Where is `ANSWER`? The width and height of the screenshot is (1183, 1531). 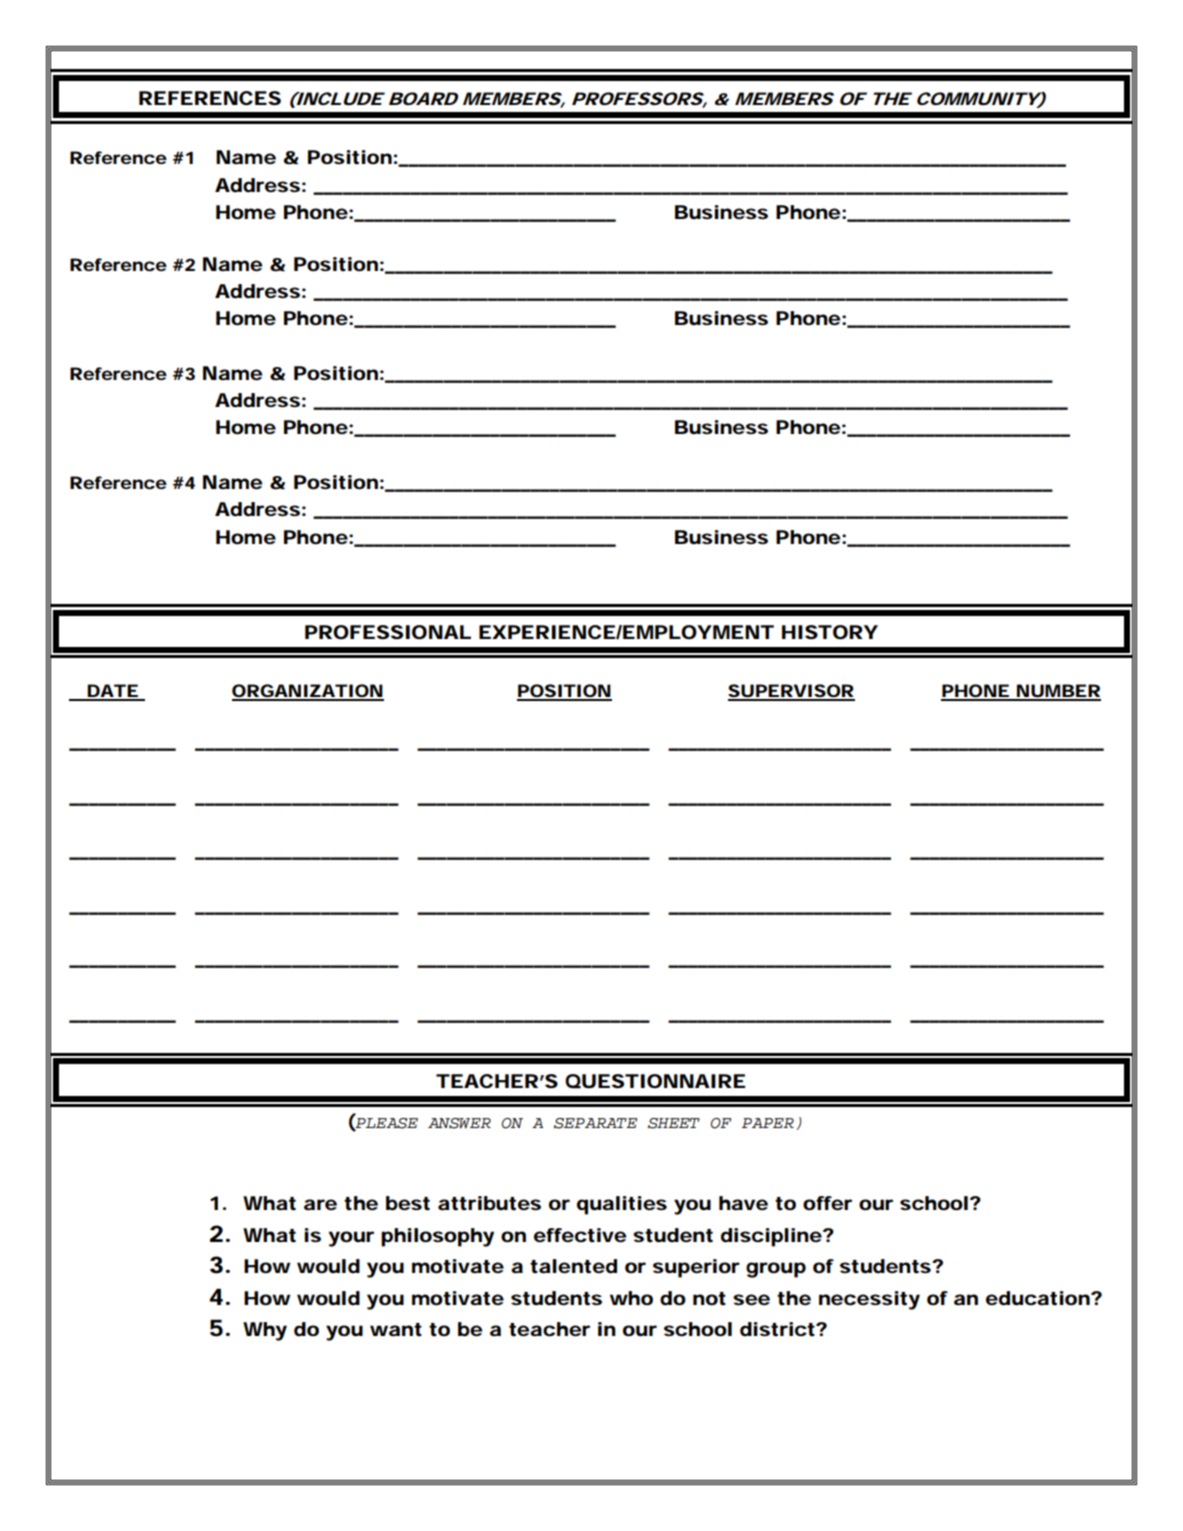 ANSWER is located at coordinates (459, 1123).
